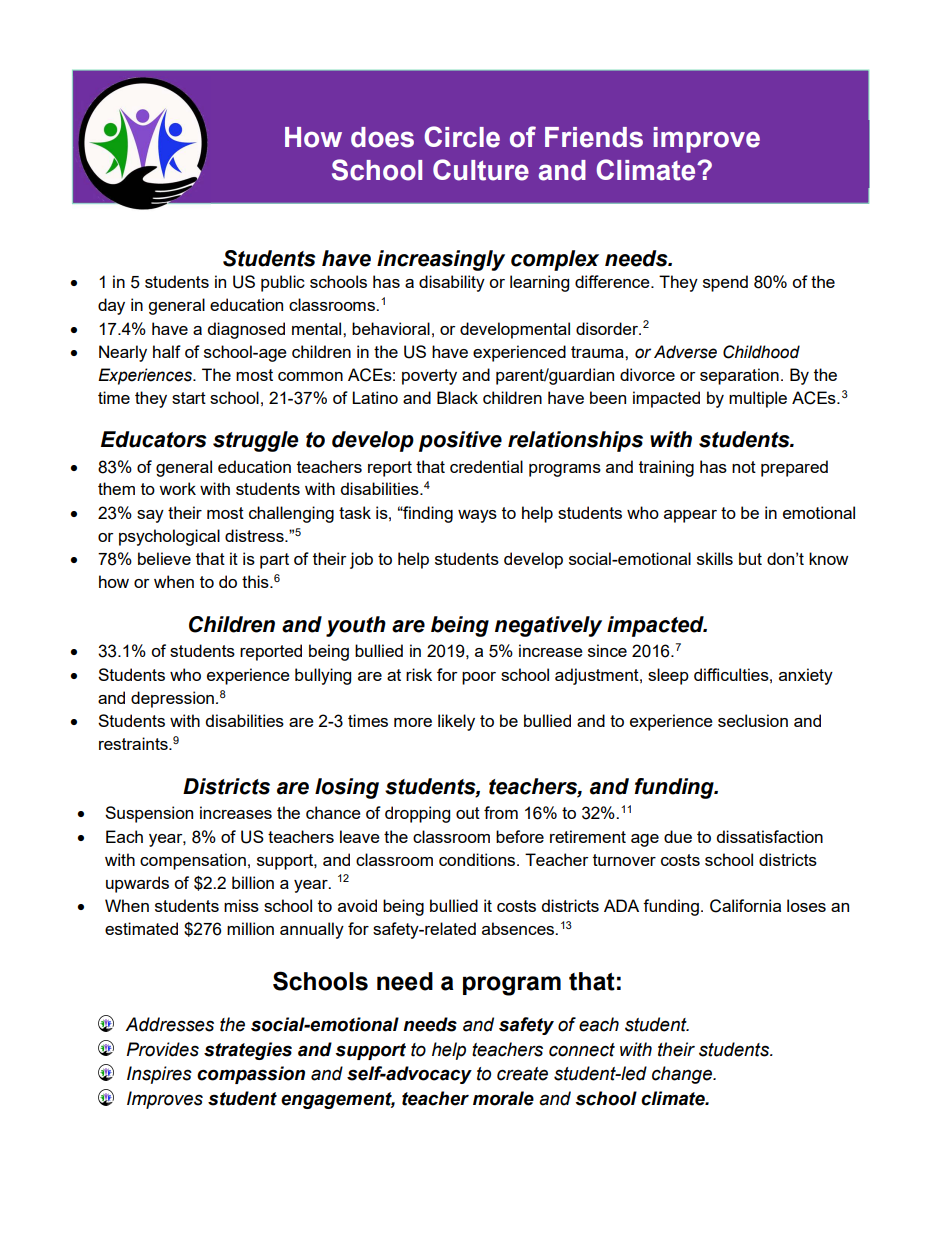  I want to click on Friends, so click(594, 137).
